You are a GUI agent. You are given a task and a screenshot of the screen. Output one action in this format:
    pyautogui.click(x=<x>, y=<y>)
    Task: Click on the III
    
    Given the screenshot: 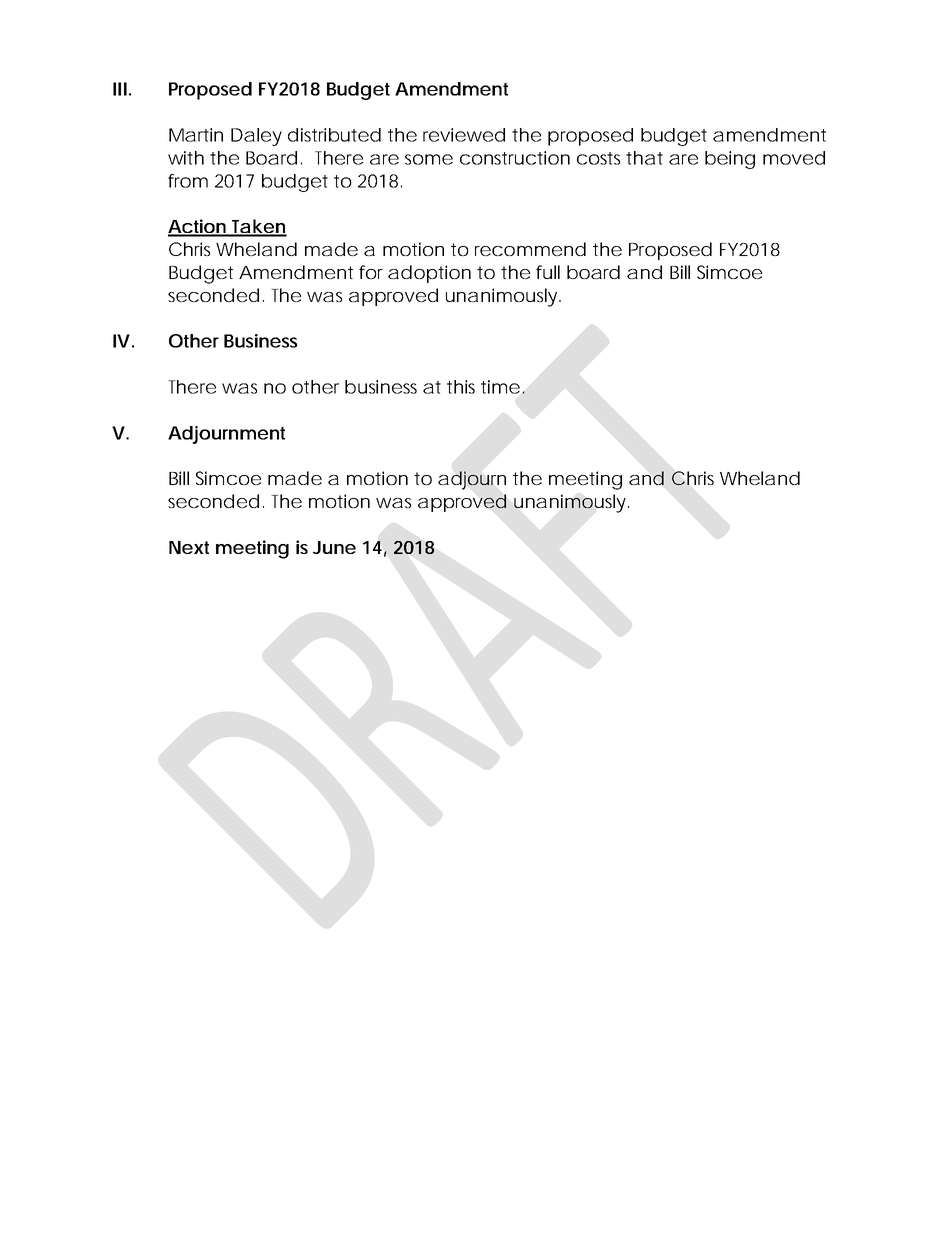 What is the action you would take?
    pyautogui.click(x=120, y=89)
